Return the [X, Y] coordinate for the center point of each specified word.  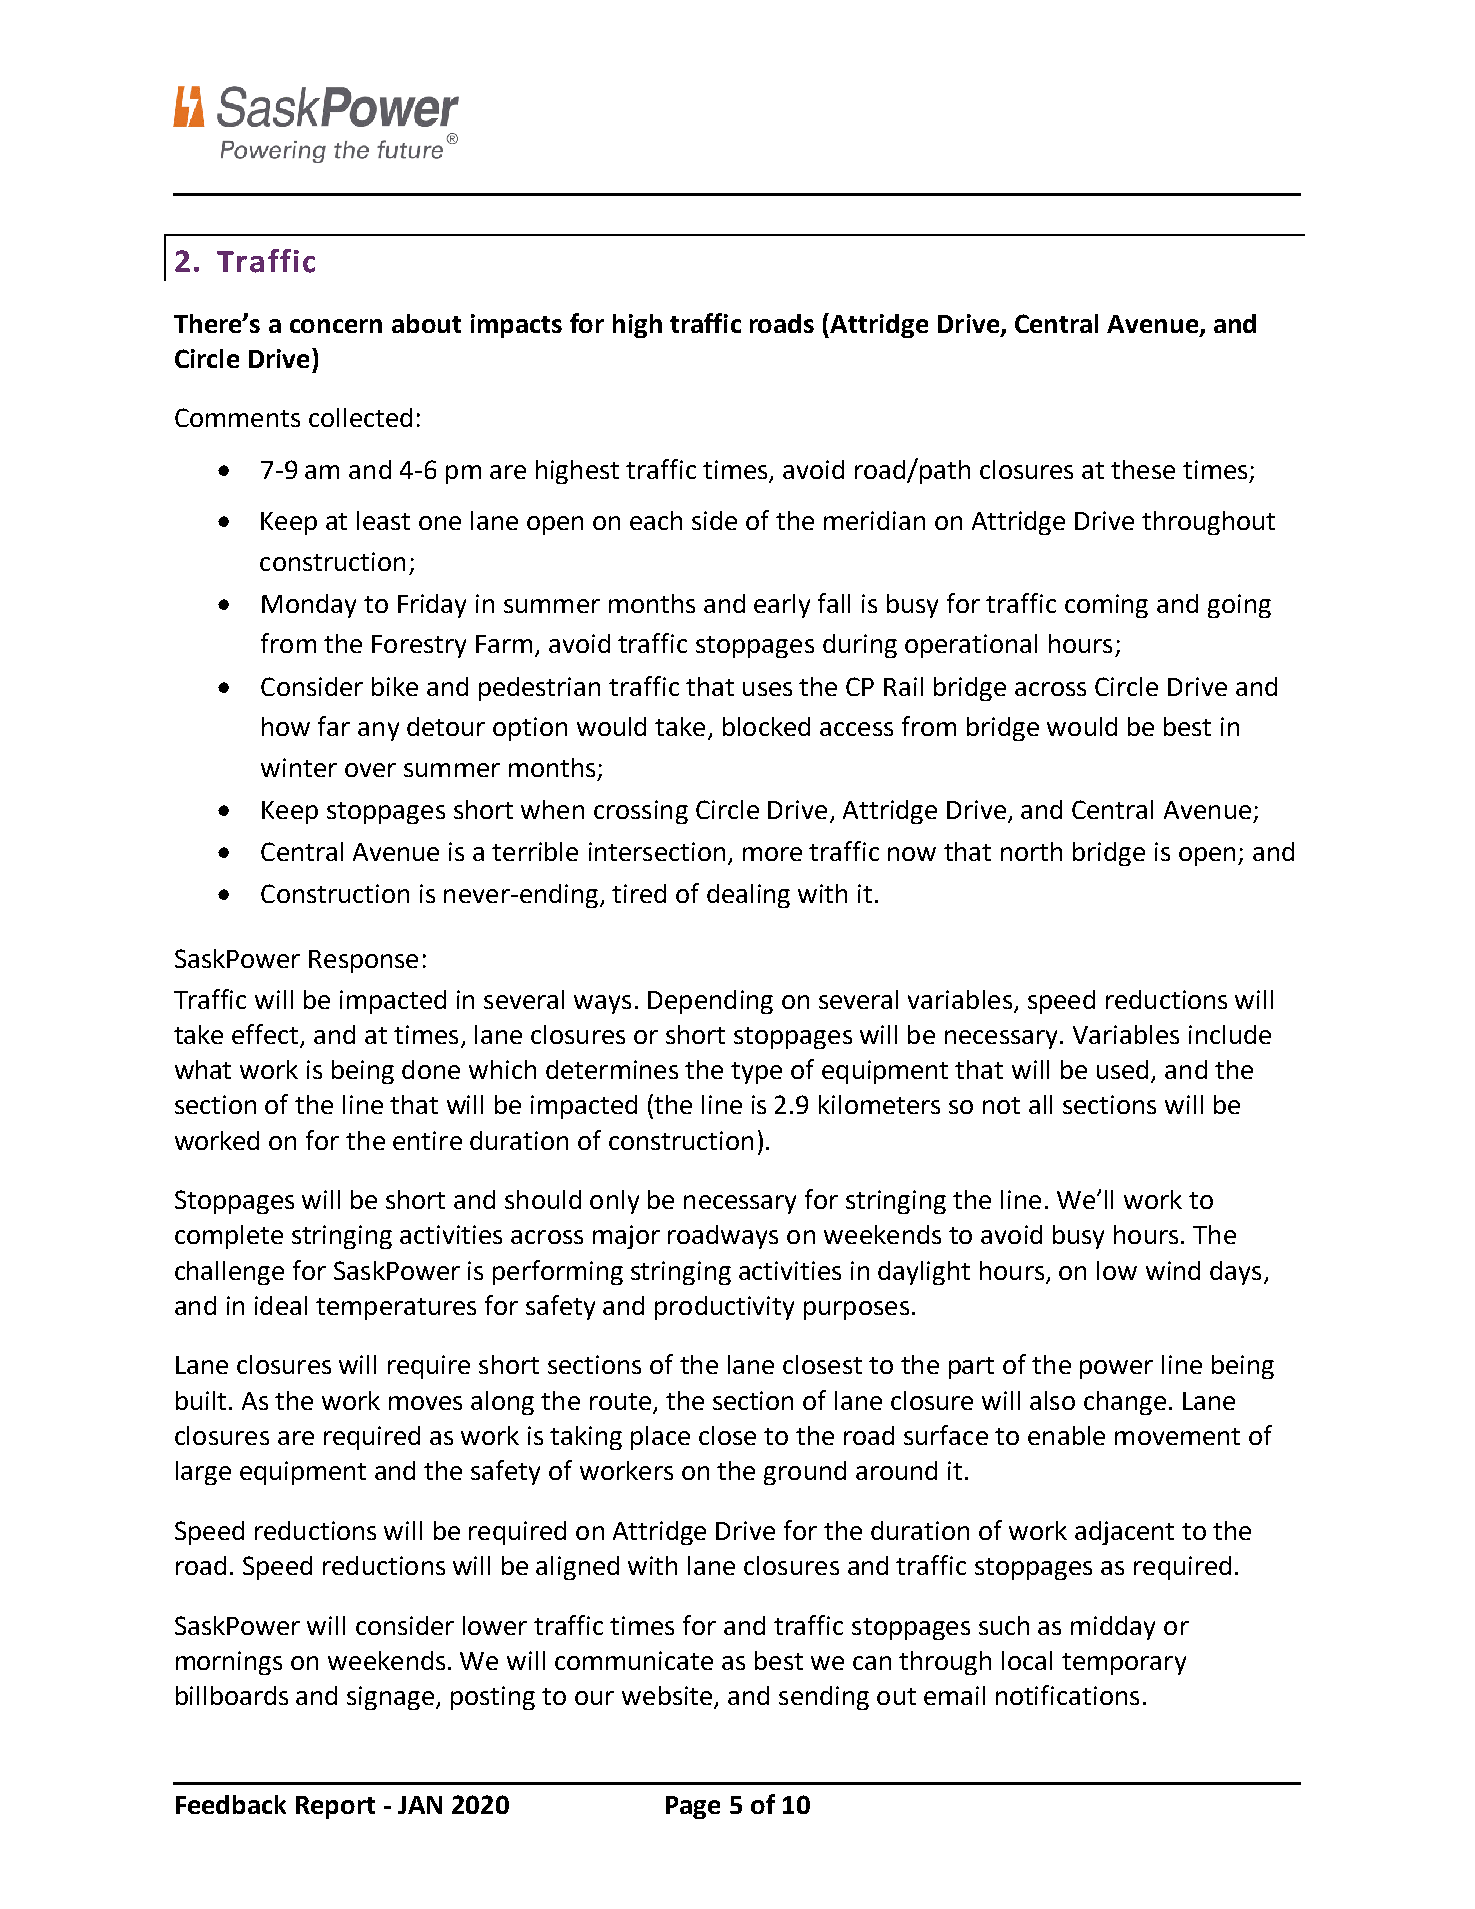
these [1143, 469]
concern [336, 326]
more [772, 854]
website [668, 1697]
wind [1173, 1270]
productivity [724, 1308]
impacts [516, 326]
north [1031, 851]
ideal [281, 1305]
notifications [1067, 1695]
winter [299, 767]
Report [335, 1807]
